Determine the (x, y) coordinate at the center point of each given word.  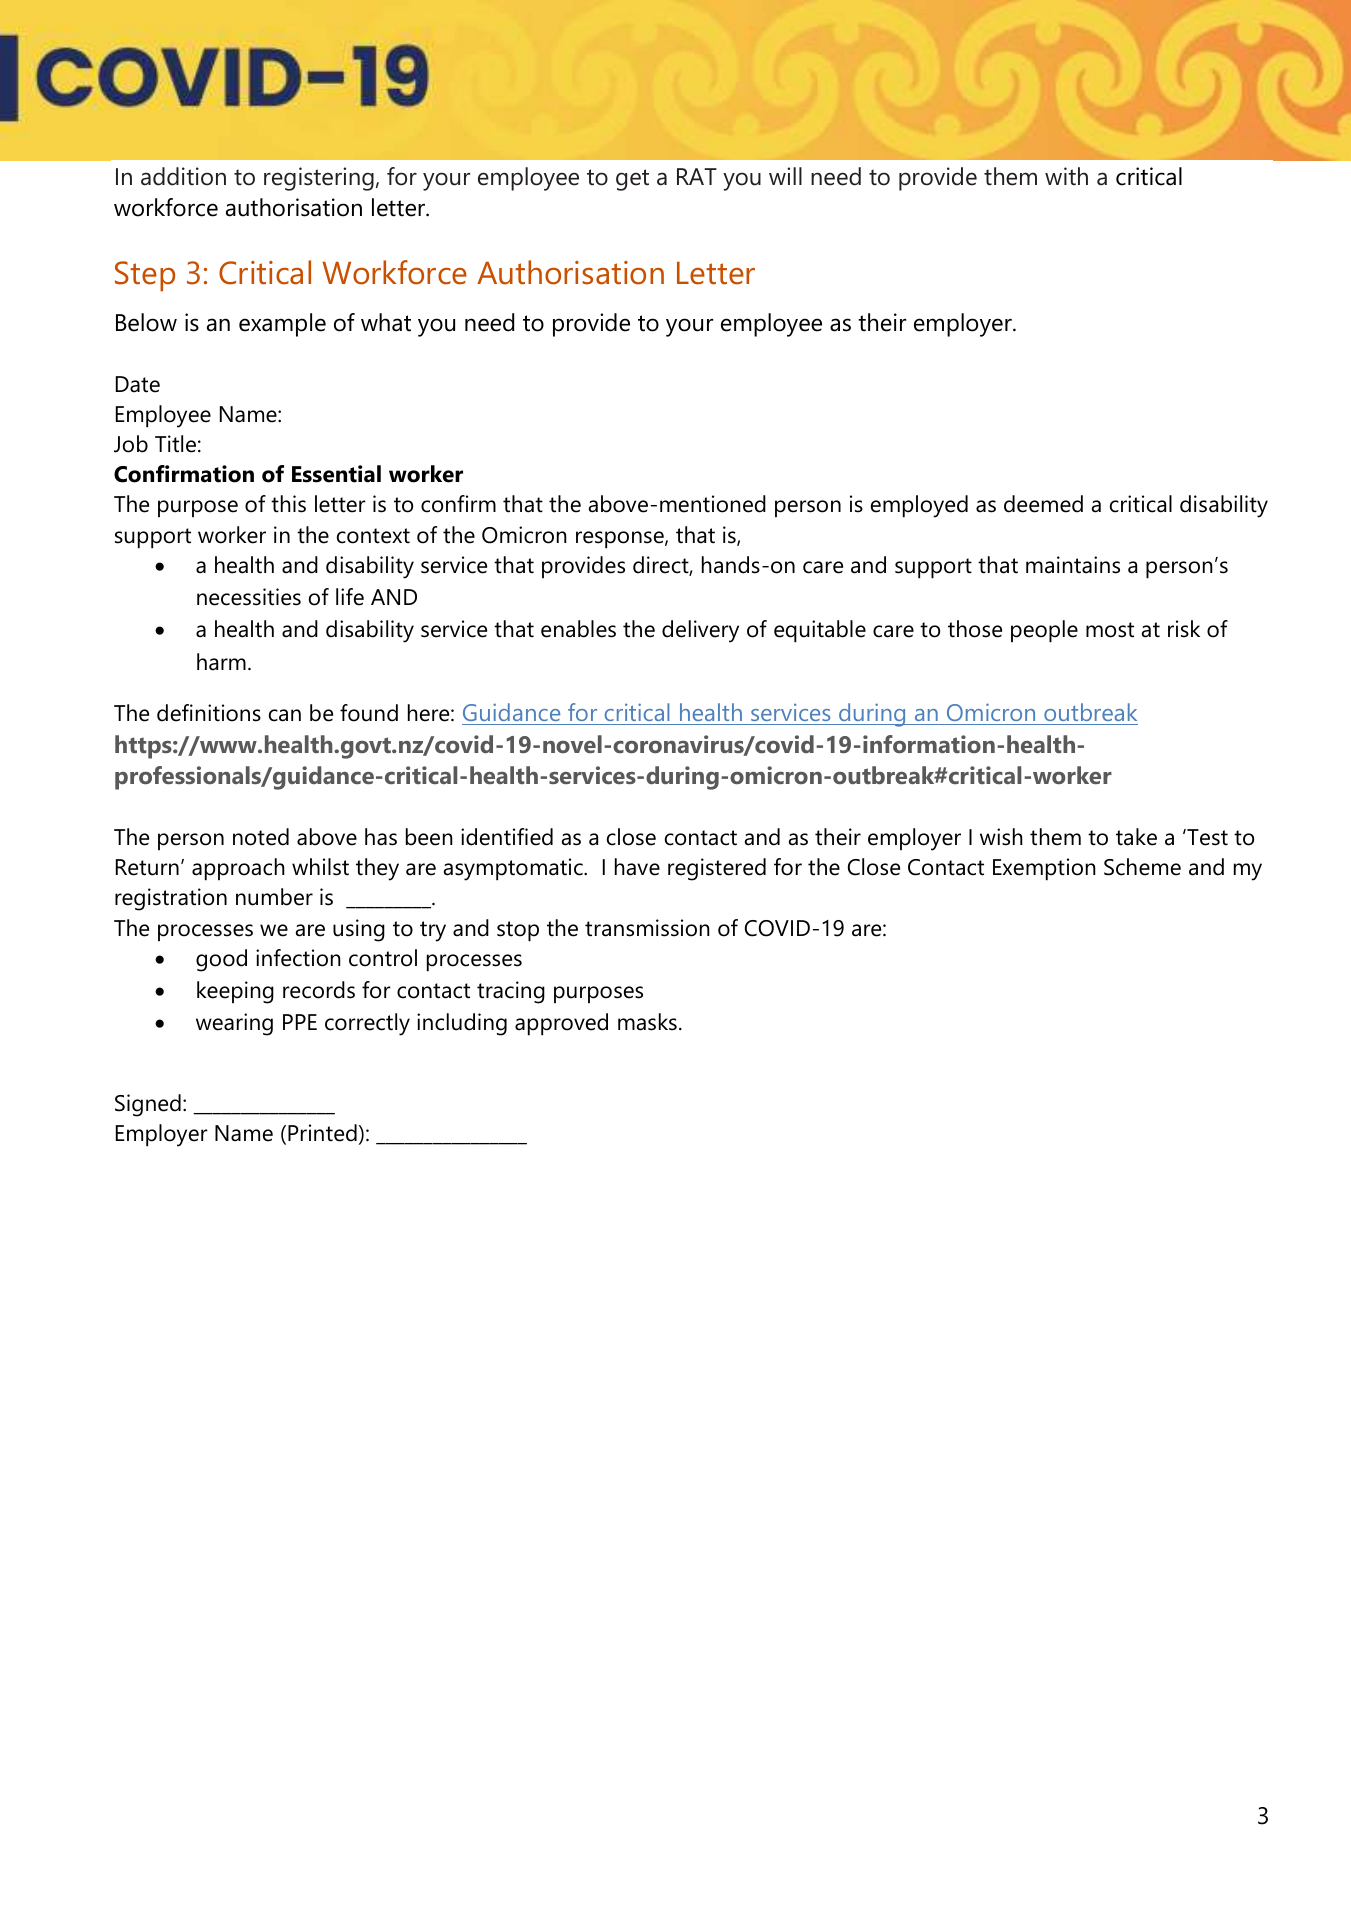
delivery (700, 631)
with (1066, 176)
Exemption (1044, 869)
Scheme (1142, 867)
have (637, 867)
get (632, 180)
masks (647, 1022)
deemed (1043, 504)
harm (221, 662)
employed (919, 506)
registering (319, 179)
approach (238, 869)
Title (175, 444)
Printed (322, 1133)
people (1044, 631)
